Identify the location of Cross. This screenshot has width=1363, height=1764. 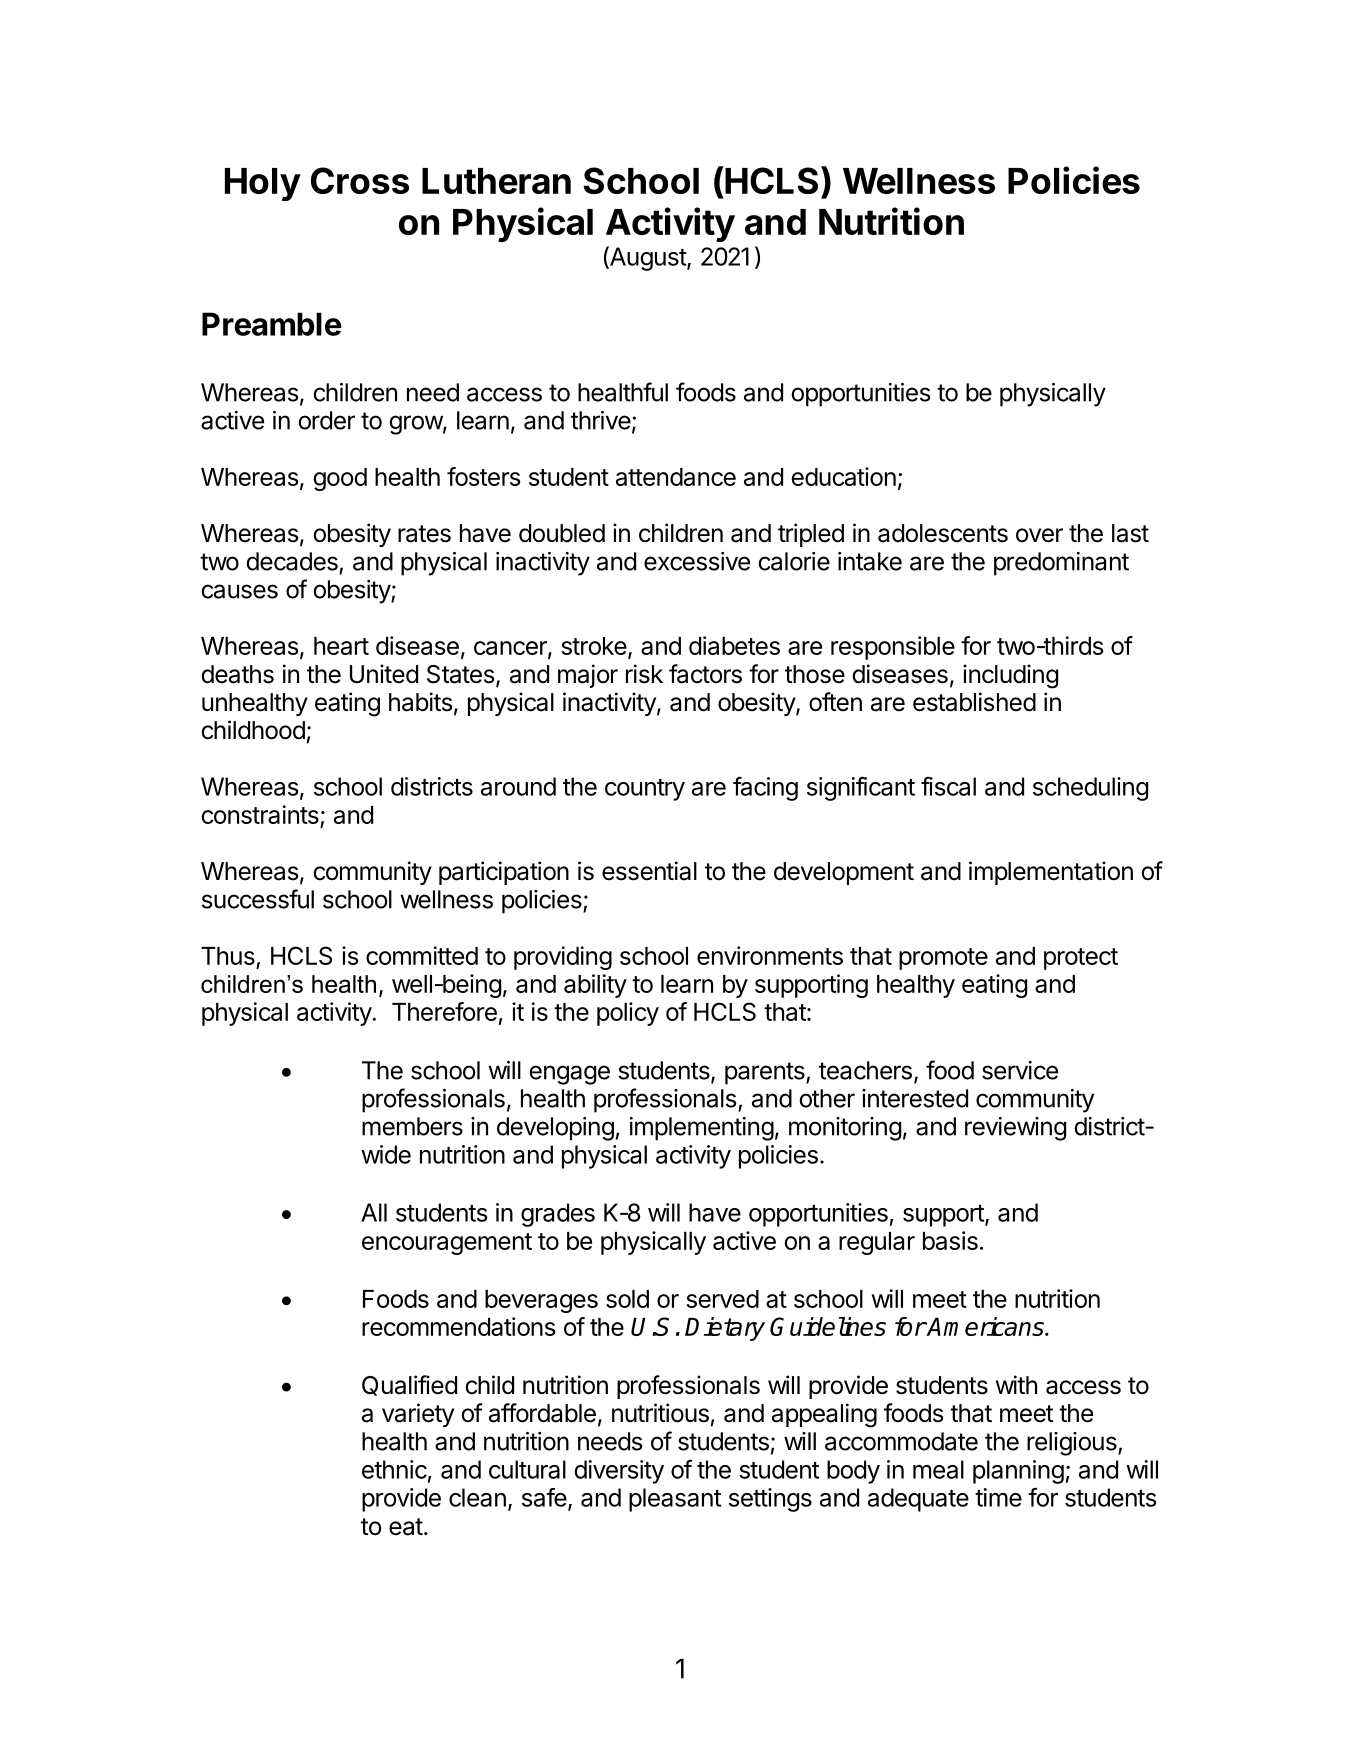
(360, 180).
